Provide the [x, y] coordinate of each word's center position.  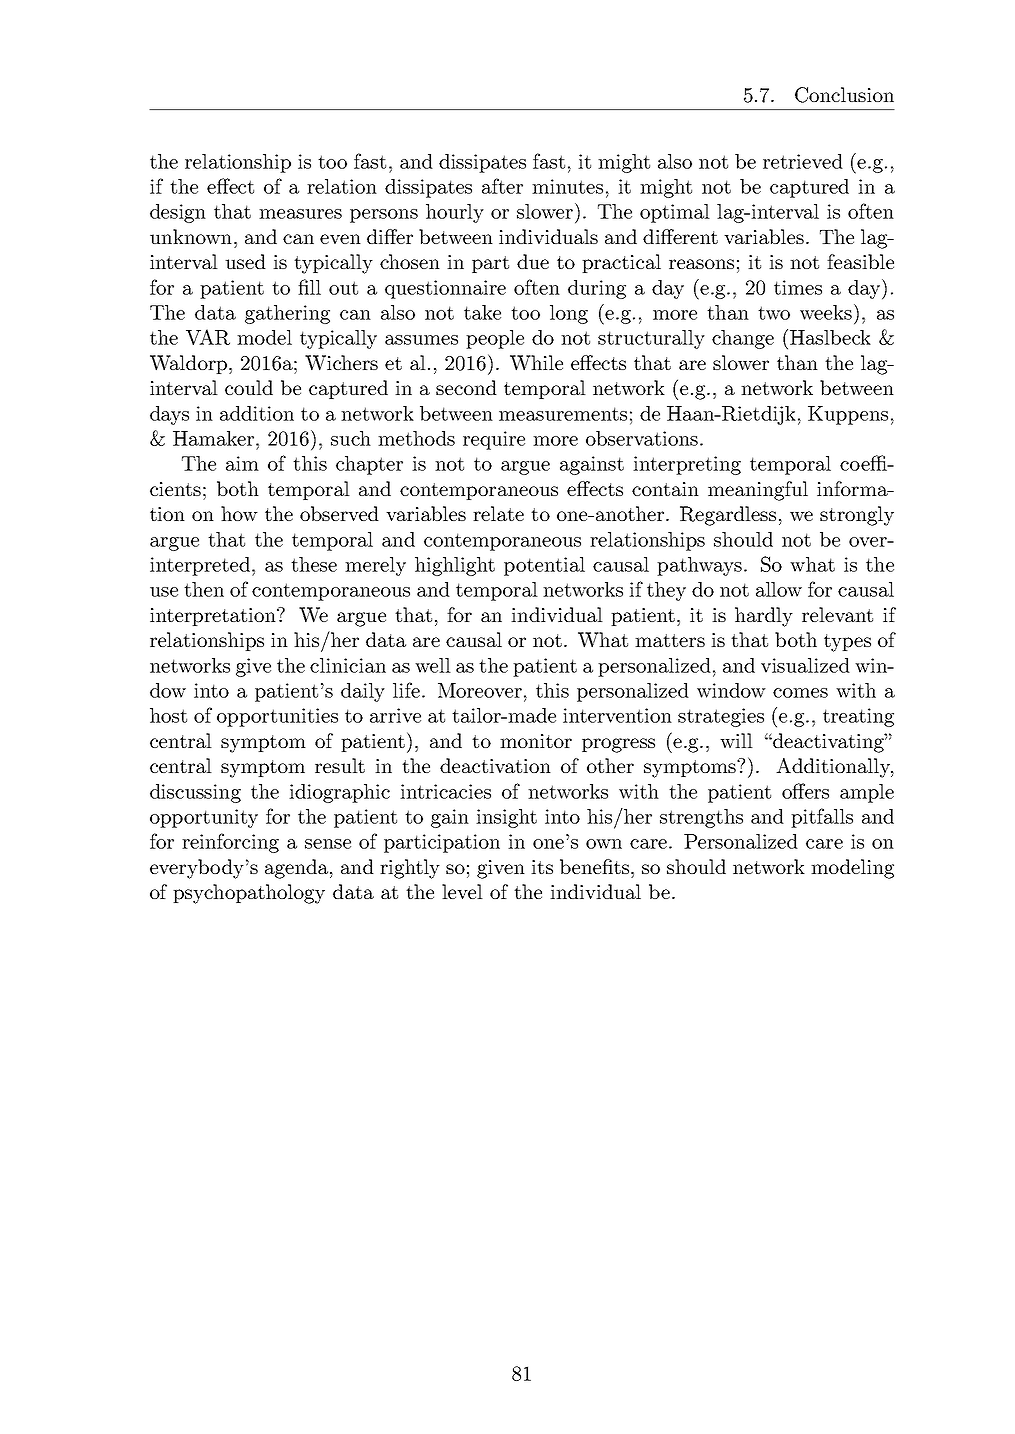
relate [498, 513]
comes [800, 693]
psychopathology [249, 894]
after [502, 186]
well [433, 665]
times [798, 287]
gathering [287, 314]
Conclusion [844, 95]
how [239, 513]
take [482, 312]
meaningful [758, 491]
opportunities [277, 717]
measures [300, 214]
